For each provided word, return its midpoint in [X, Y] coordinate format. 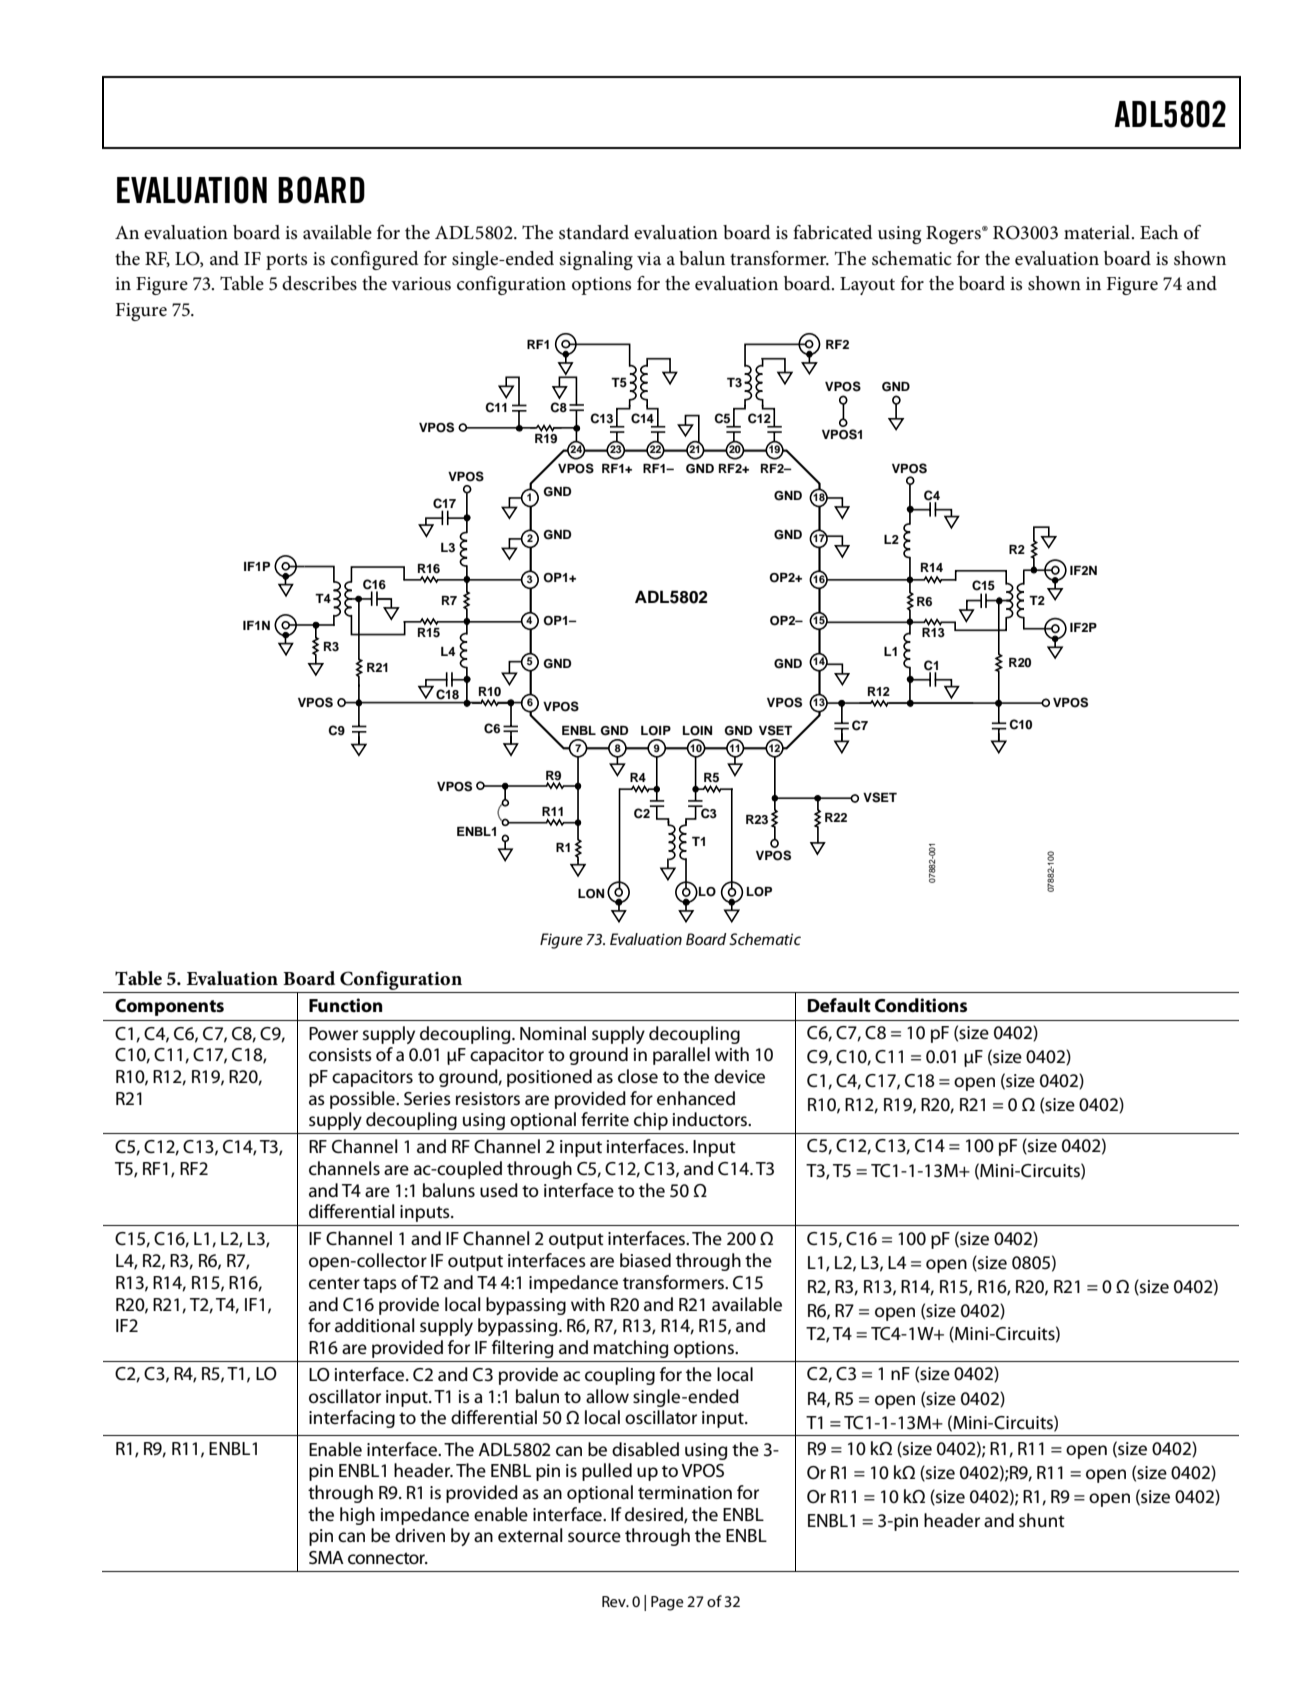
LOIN [697, 731]
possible [363, 1100]
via [649, 258]
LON [591, 894]
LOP [759, 892]
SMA [326, 1557]
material [1098, 232]
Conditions [921, 1005]
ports [286, 261]
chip [651, 1121]
